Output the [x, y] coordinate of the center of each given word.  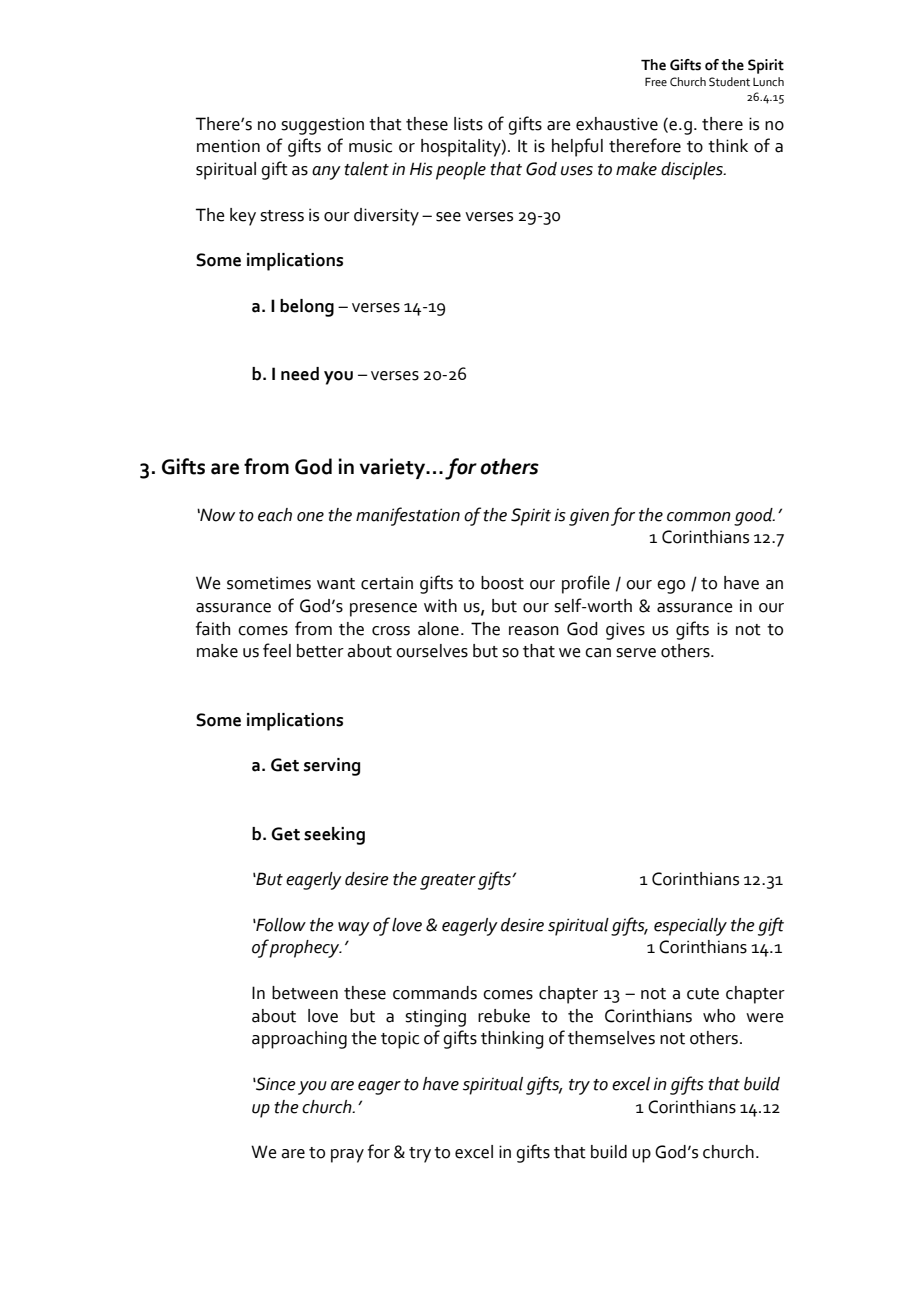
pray [347, 1156]
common [699, 517]
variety [394, 468]
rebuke [504, 1016]
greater [448, 882]
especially [690, 927]
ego [671, 587]
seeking [334, 836]
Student [729, 82]
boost [502, 583]
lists [468, 124]
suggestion [322, 126]
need [300, 374]
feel [277, 650]
